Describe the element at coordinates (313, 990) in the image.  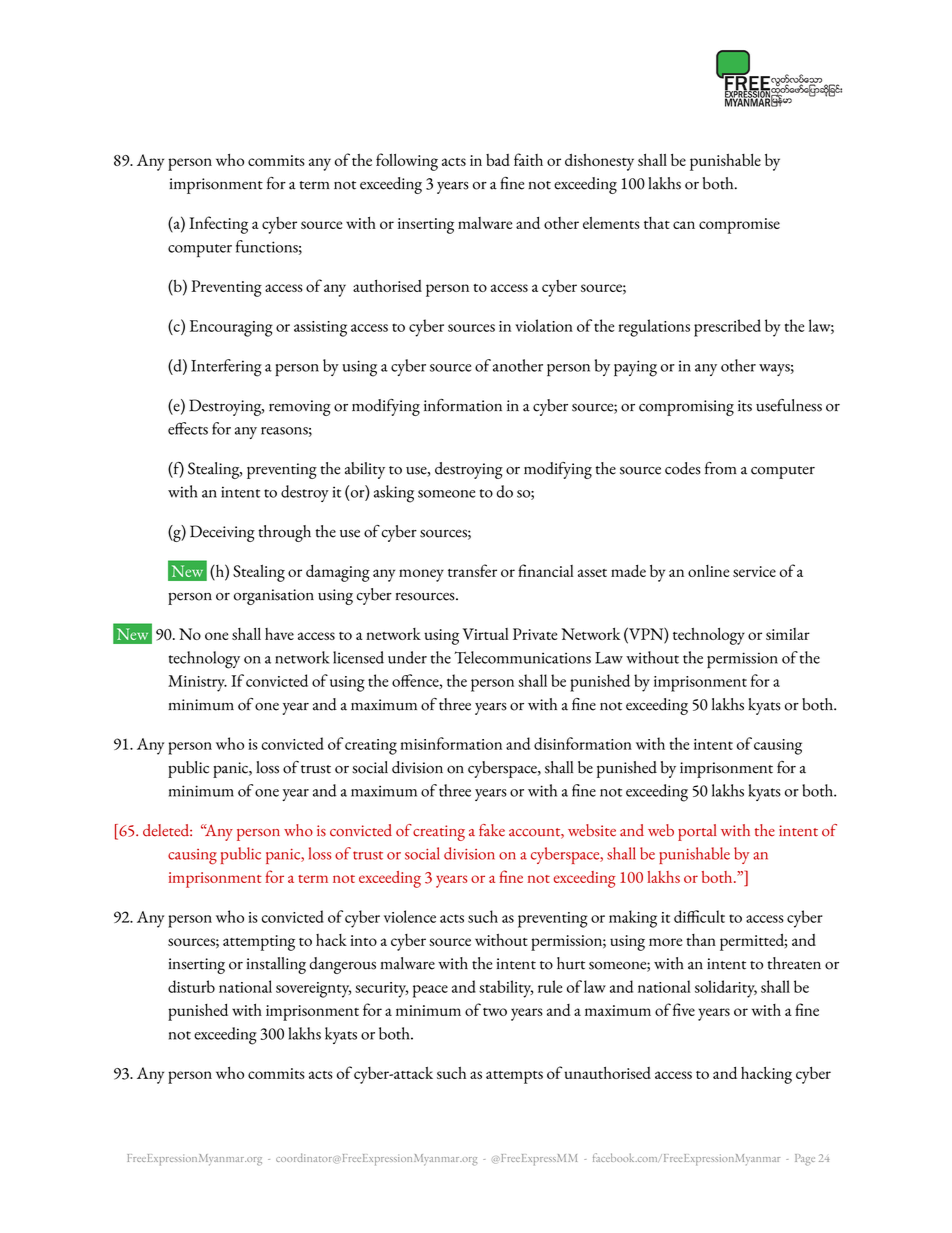
I see `sovereignty` at that location.
